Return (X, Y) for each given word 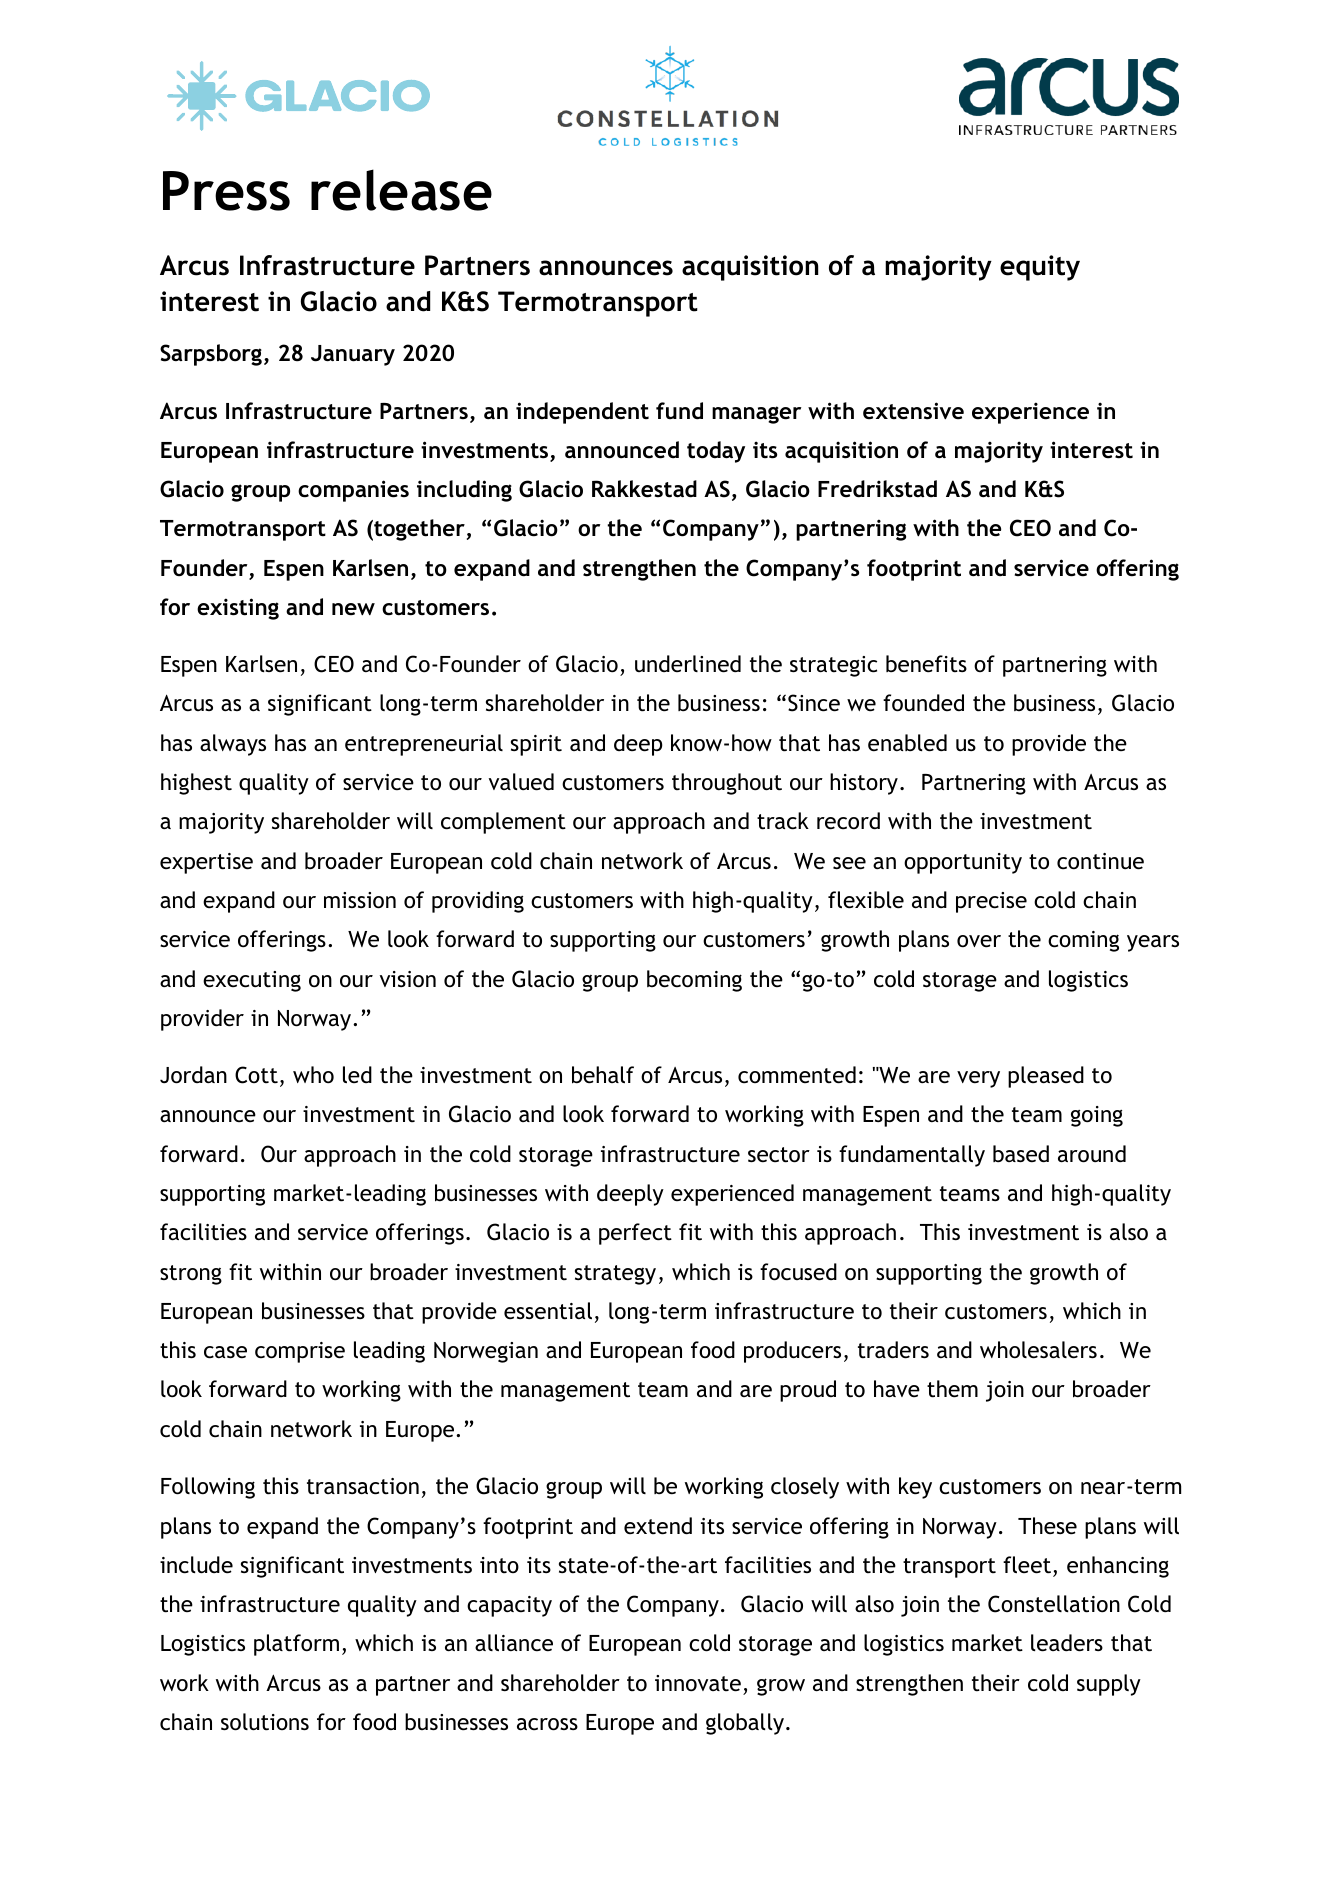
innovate (698, 1683)
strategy (615, 1275)
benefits (926, 664)
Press (226, 191)
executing (252, 981)
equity (1040, 268)
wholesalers (1038, 1350)
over (979, 941)
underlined (688, 664)
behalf (603, 1075)
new (353, 609)
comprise (300, 1352)
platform (296, 1645)
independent (582, 413)
